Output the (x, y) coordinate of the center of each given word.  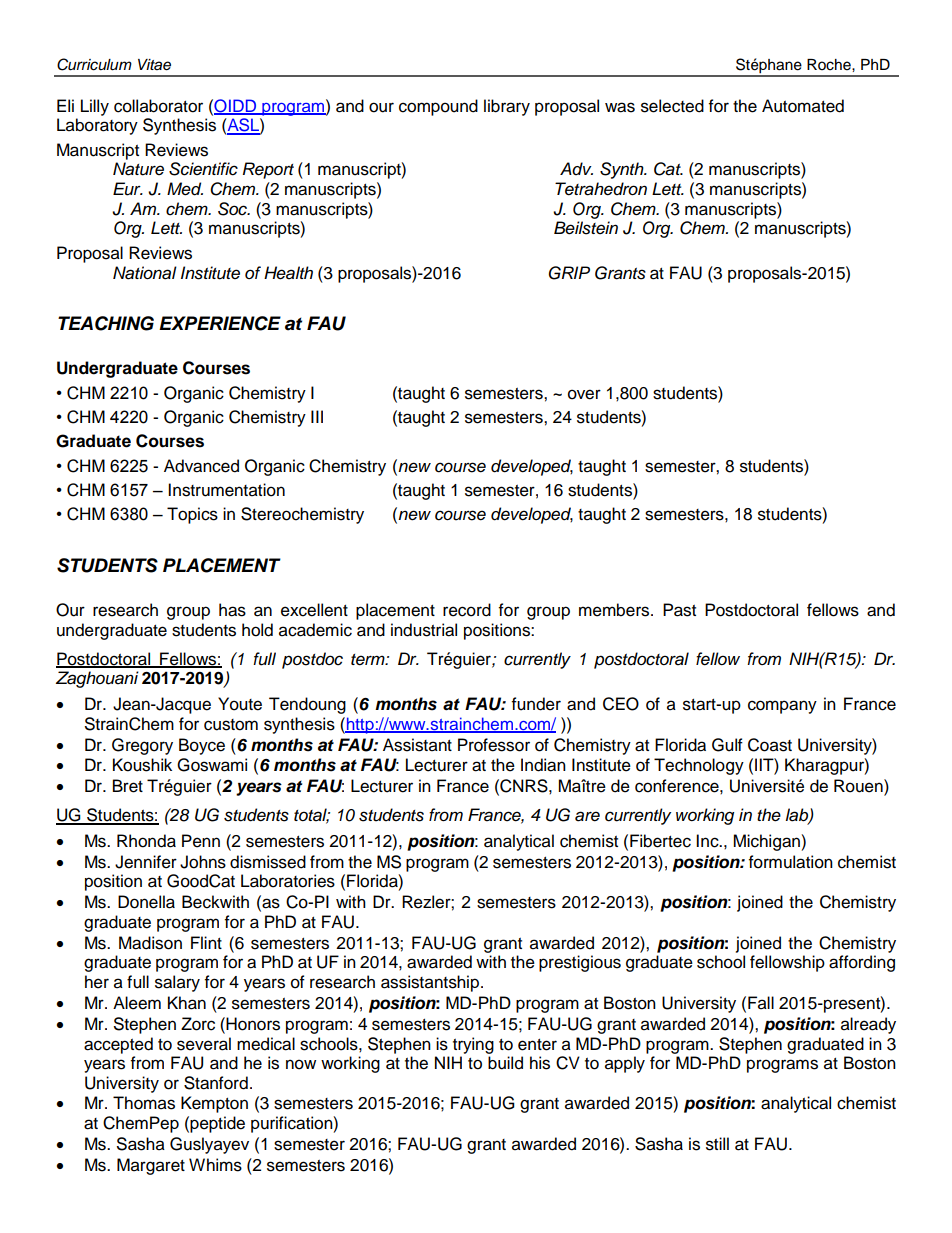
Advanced (201, 466)
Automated (803, 106)
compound (438, 107)
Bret (128, 786)
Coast (770, 745)
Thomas (144, 1103)
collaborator (158, 106)
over (584, 394)
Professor (494, 745)
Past (679, 610)
